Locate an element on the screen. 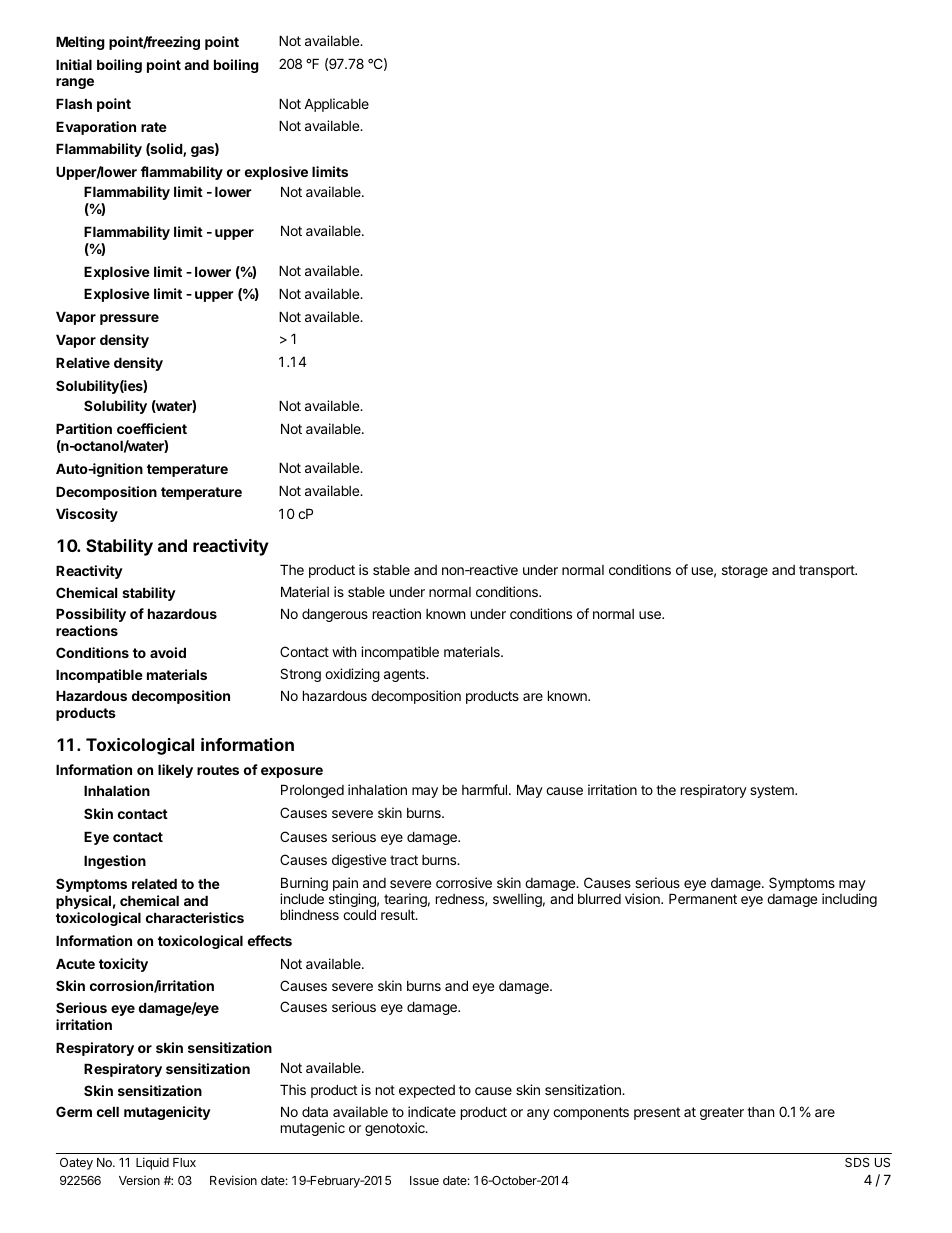 The image size is (952, 1233). than is located at coordinates (760, 1112).
